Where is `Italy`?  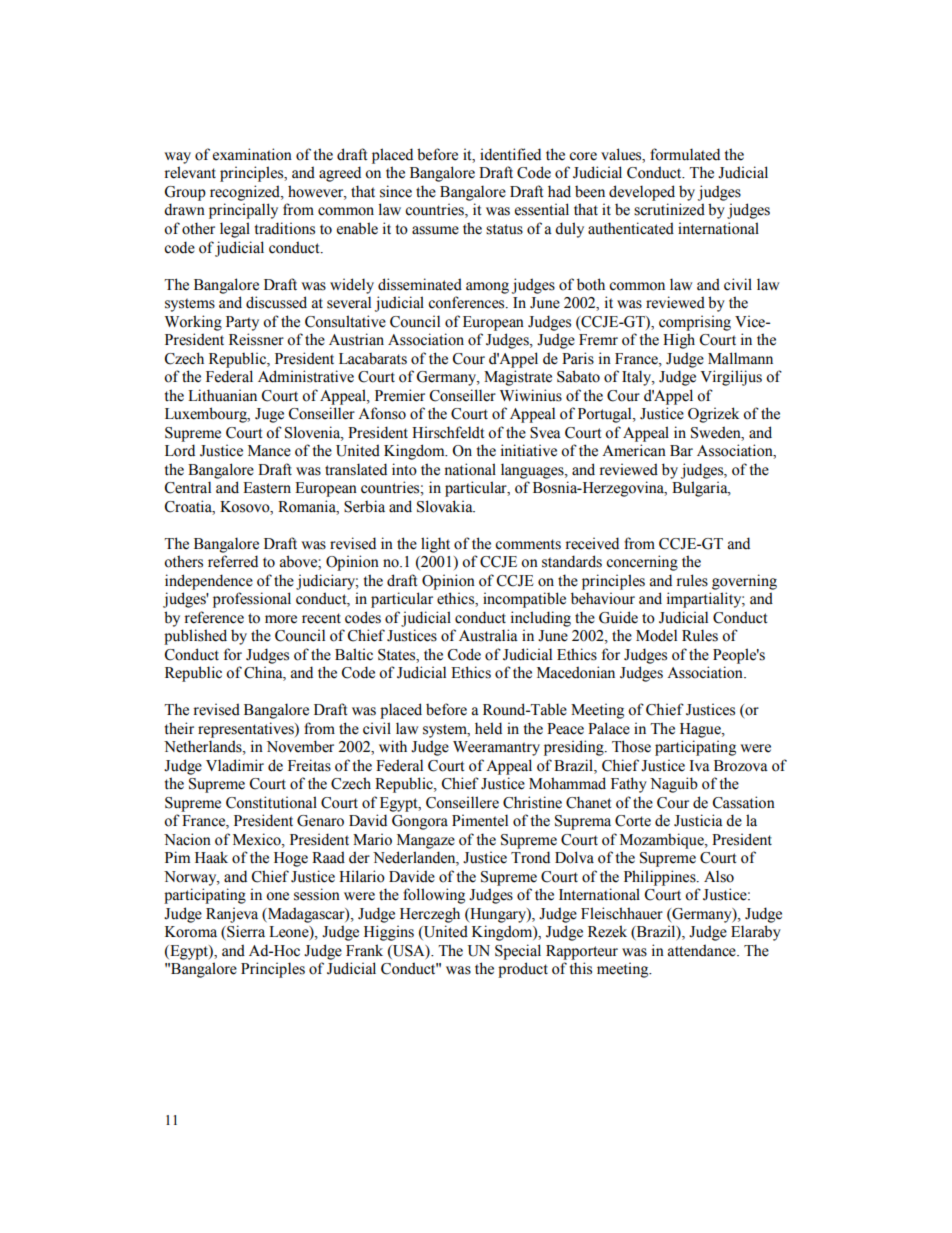 Italy is located at coordinates (638, 378).
